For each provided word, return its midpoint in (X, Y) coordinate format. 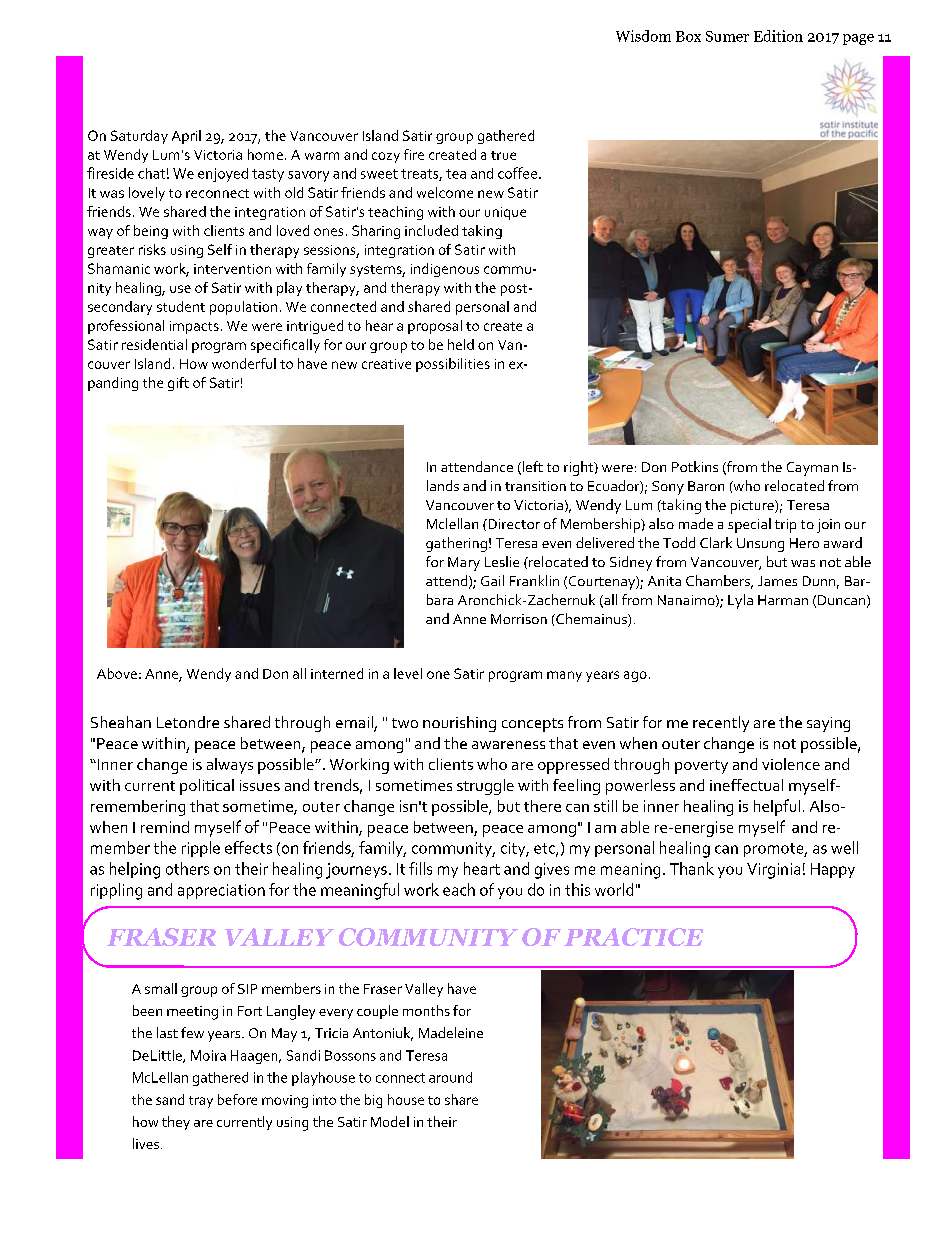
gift (178, 384)
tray (201, 1102)
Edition (778, 36)
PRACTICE (633, 937)
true (503, 155)
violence (791, 764)
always (230, 766)
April (186, 137)
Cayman (812, 469)
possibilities (453, 365)
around (450, 1077)
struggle (485, 787)
